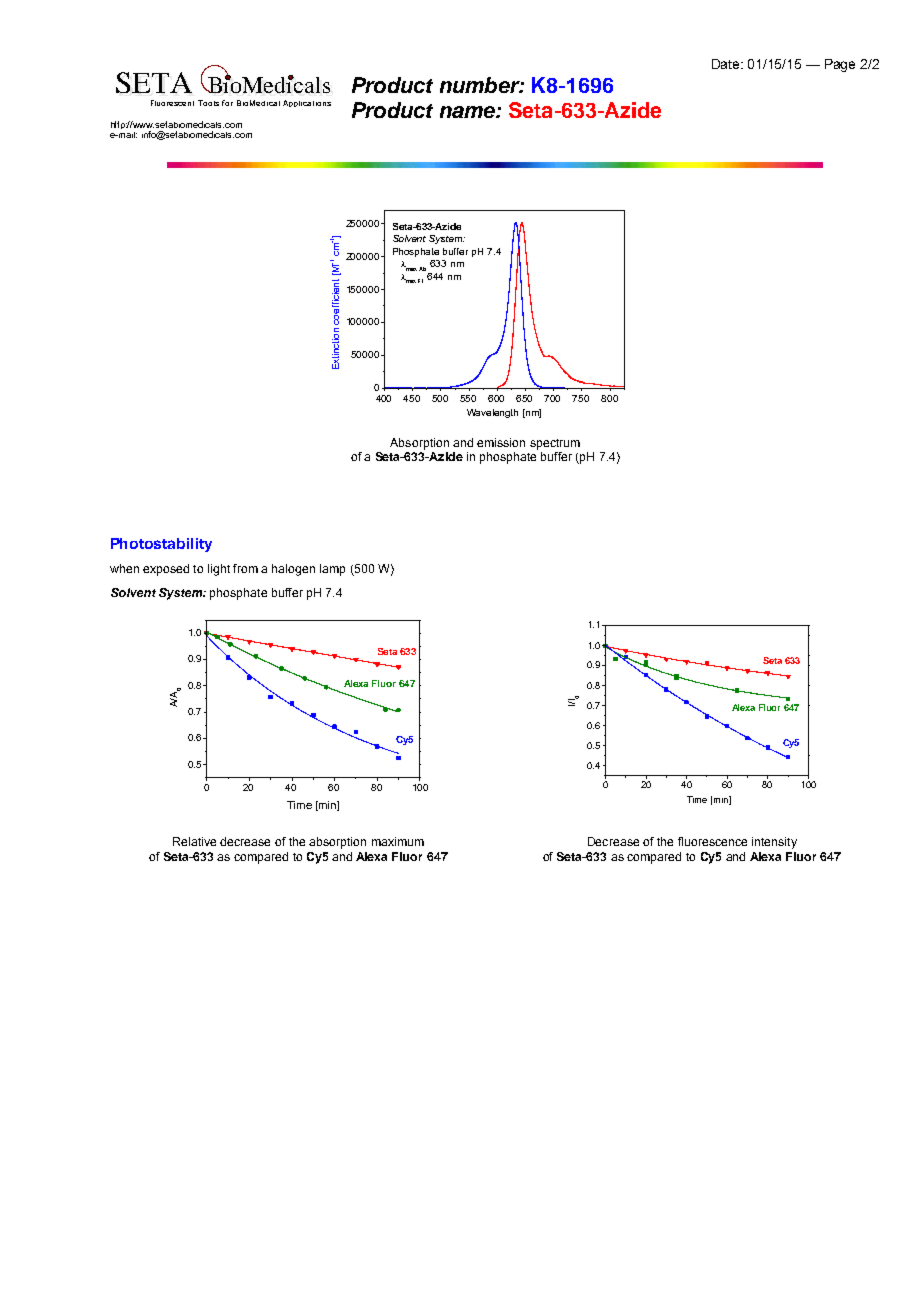 This page has width=924, height=1308. I want to click on intensity, so click(774, 843).
